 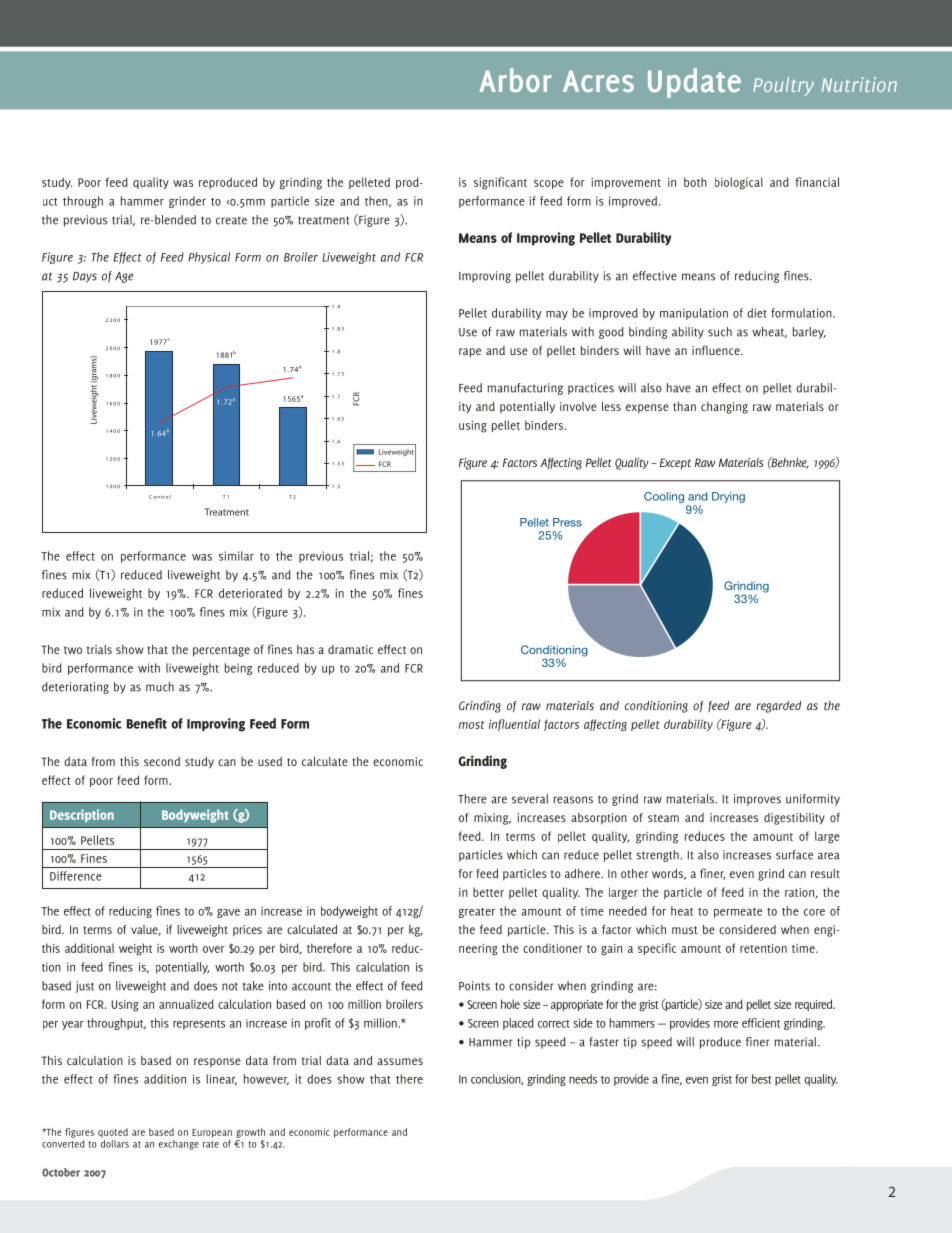 I want to click on assumes, so click(x=400, y=1061).
